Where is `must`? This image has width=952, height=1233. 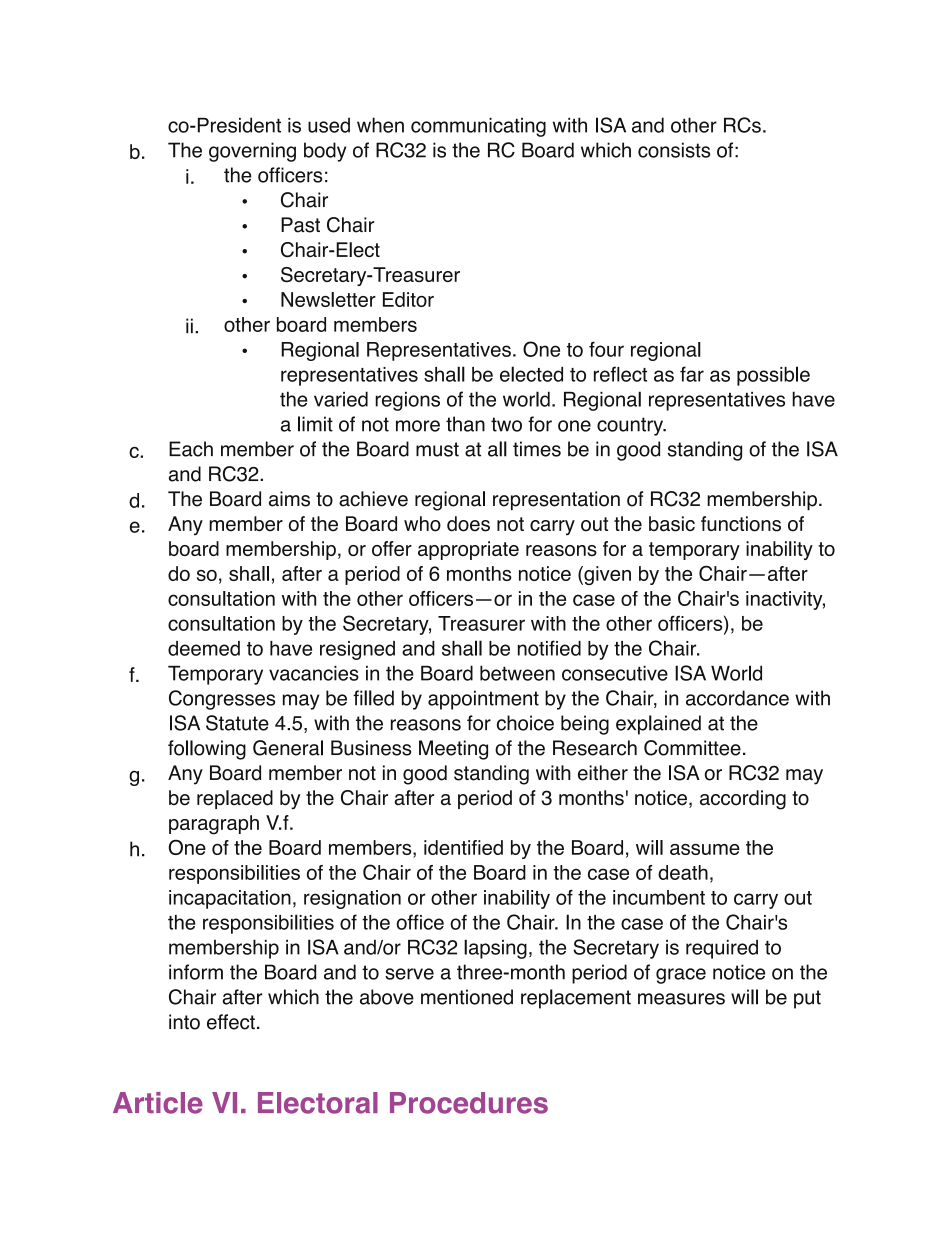 must is located at coordinates (437, 449).
